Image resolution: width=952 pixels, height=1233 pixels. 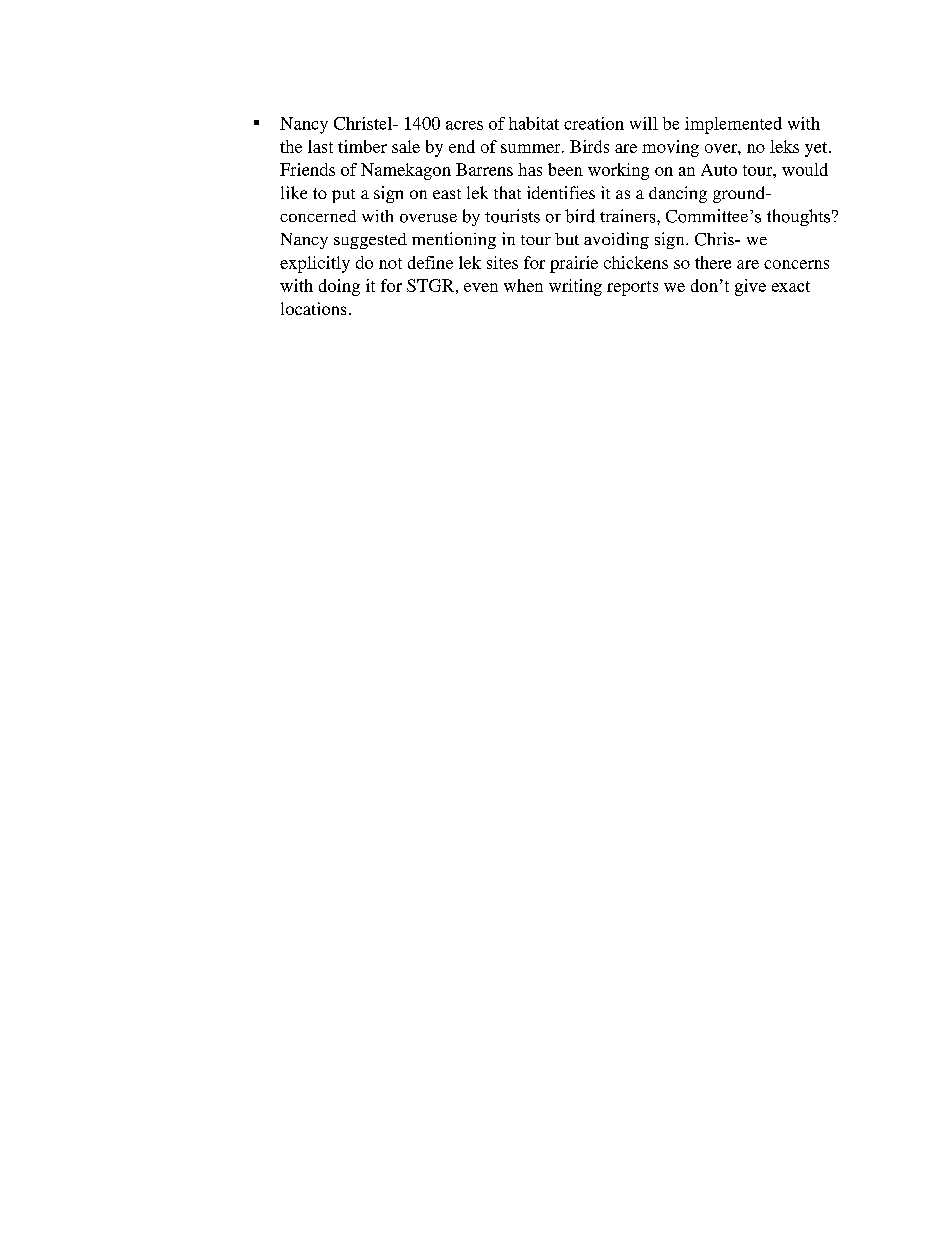 I want to click on but, so click(x=567, y=239).
